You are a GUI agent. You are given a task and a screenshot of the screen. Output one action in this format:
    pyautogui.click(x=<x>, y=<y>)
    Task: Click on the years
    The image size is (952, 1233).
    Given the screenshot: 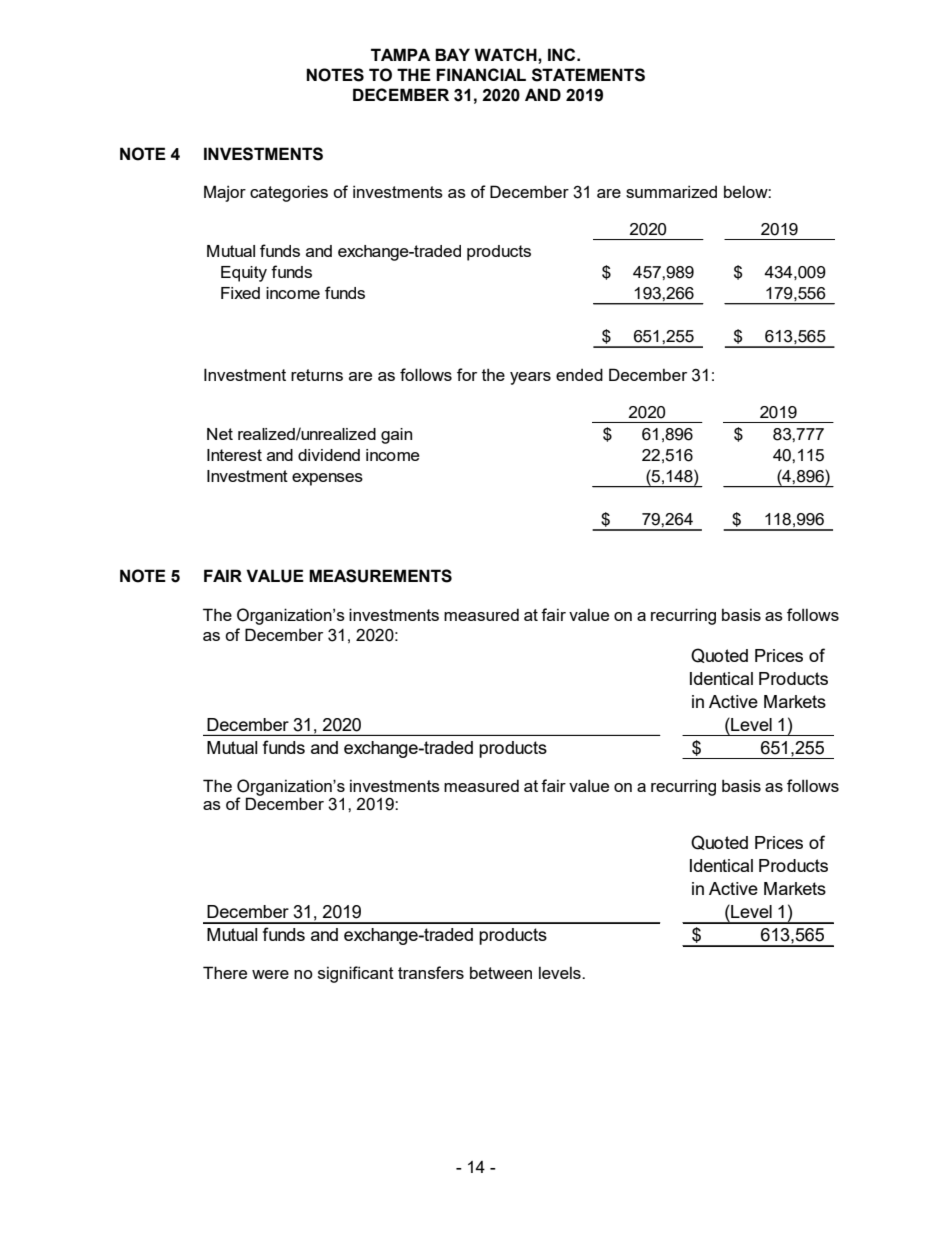 What is the action you would take?
    pyautogui.click(x=530, y=378)
